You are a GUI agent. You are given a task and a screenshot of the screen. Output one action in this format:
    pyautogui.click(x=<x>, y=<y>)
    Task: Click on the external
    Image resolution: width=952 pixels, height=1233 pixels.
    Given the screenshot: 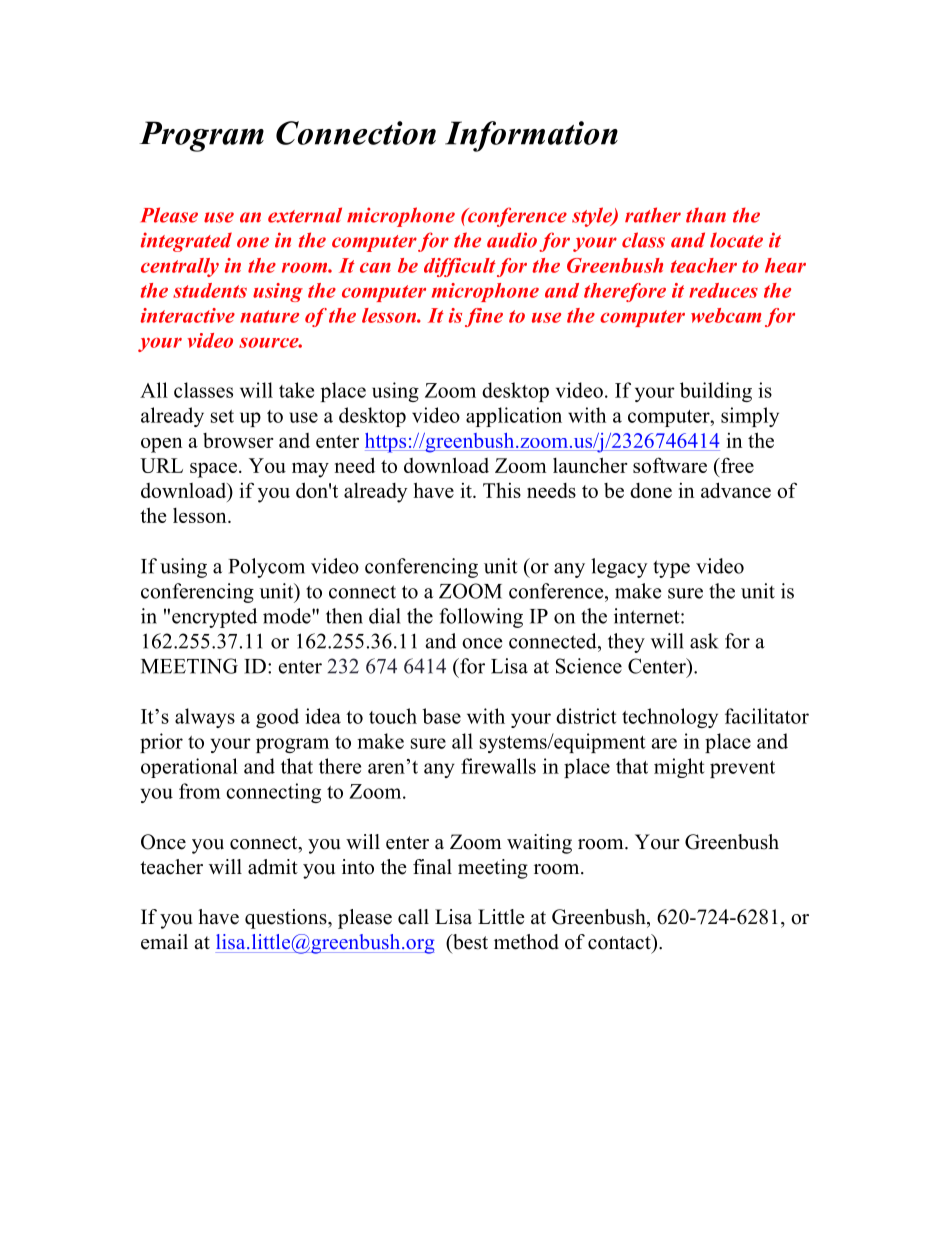 What is the action you would take?
    pyautogui.click(x=305, y=215)
